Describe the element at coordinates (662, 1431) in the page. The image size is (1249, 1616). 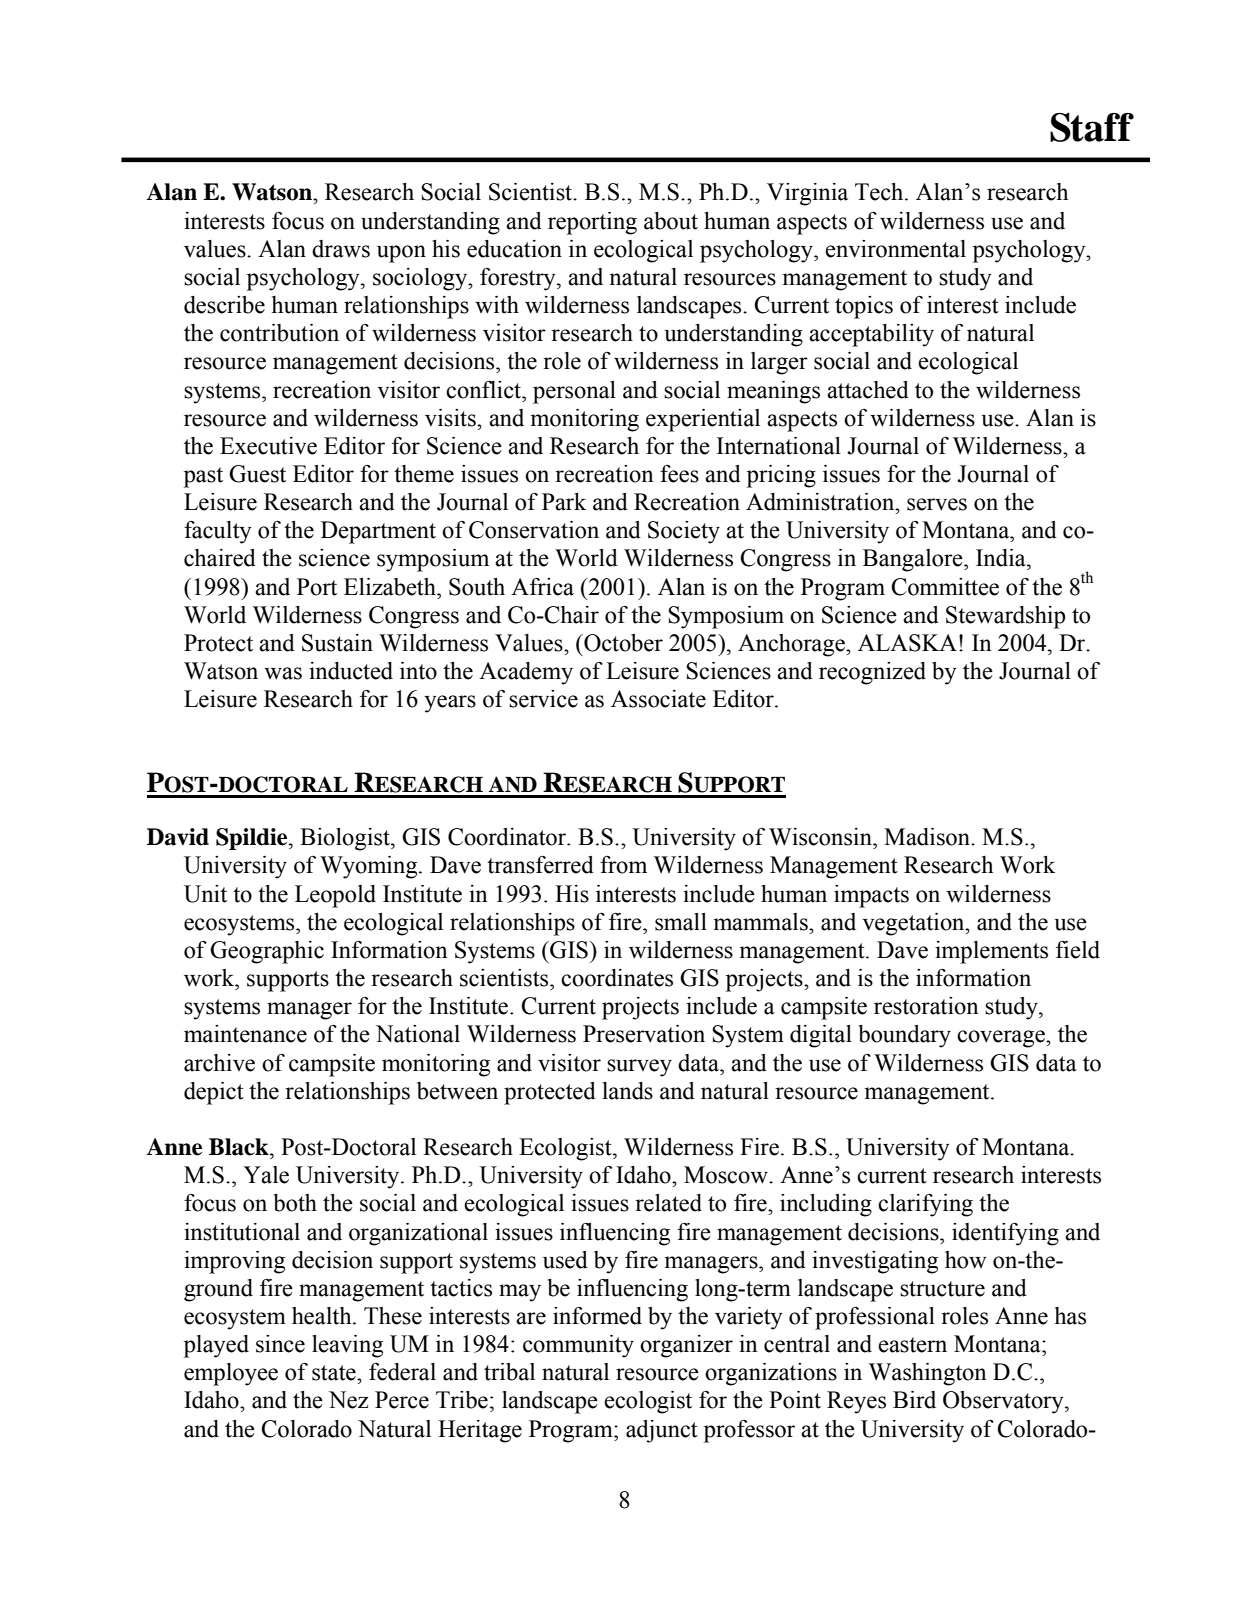
I see `adjunct` at that location.
